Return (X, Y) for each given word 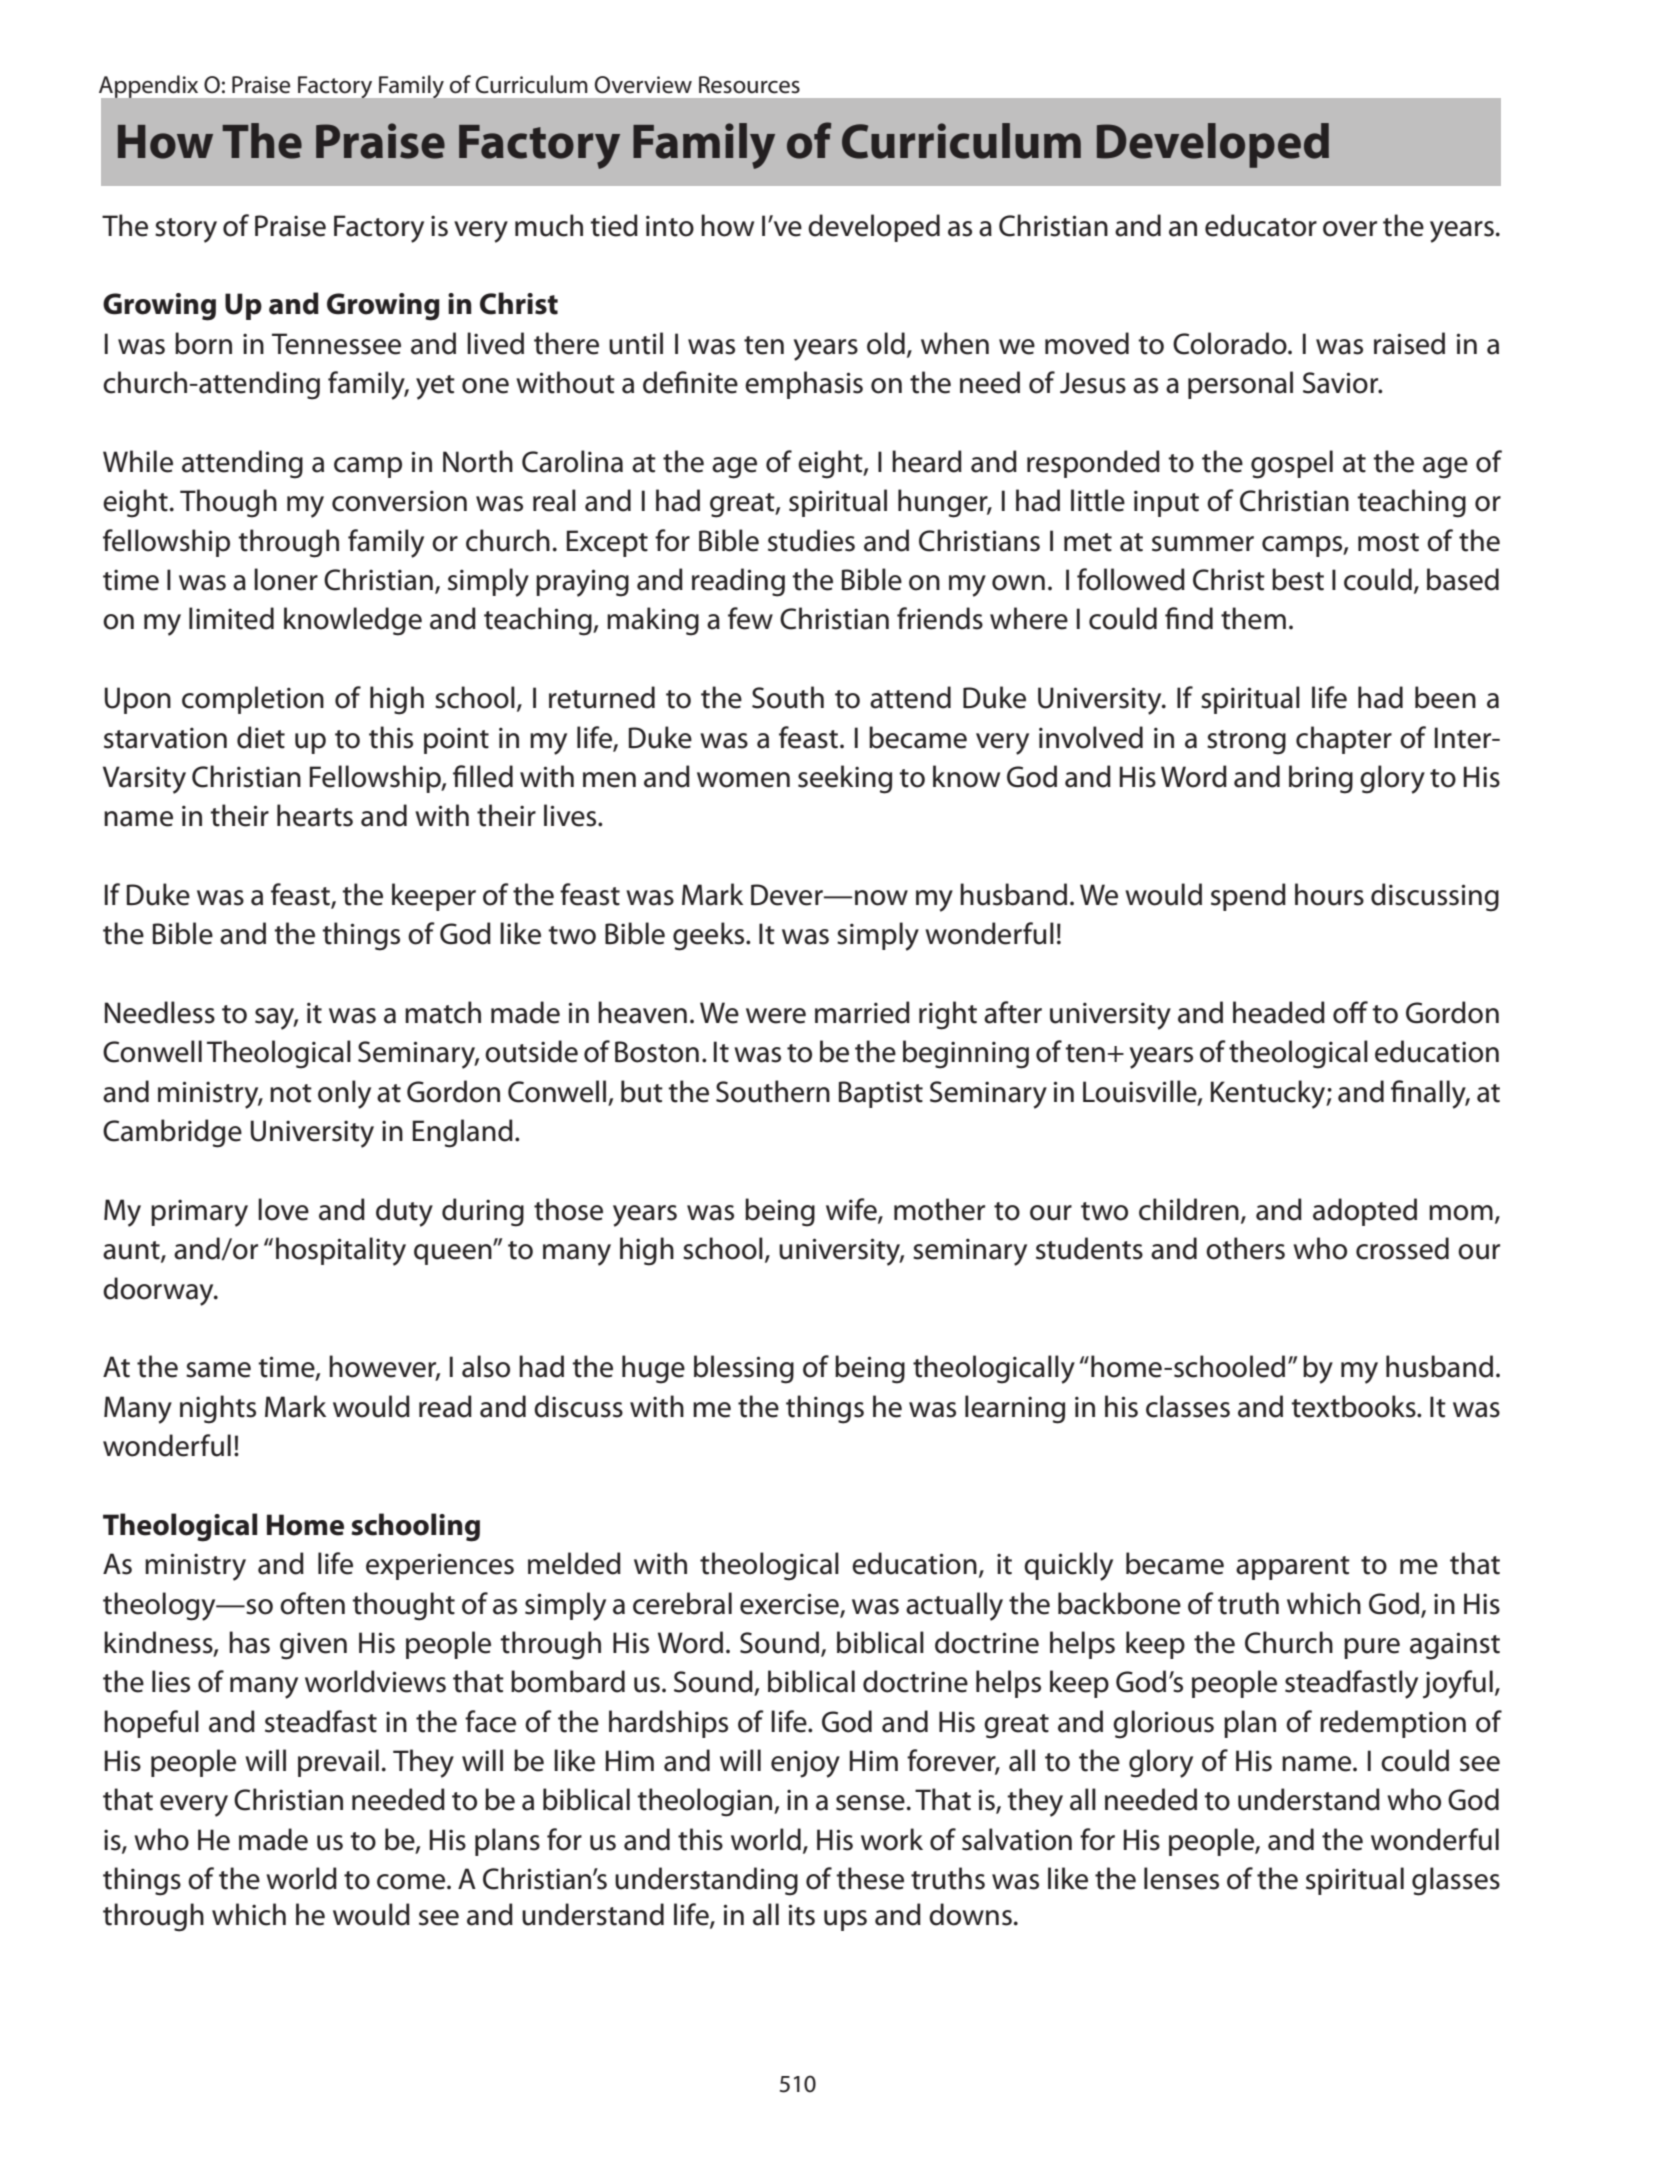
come (412, 1882)
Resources (749, 85)
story (186, 230)
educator (1261, 225)
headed (1279, 1012)
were (776, 1016)
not (291, 1093)
